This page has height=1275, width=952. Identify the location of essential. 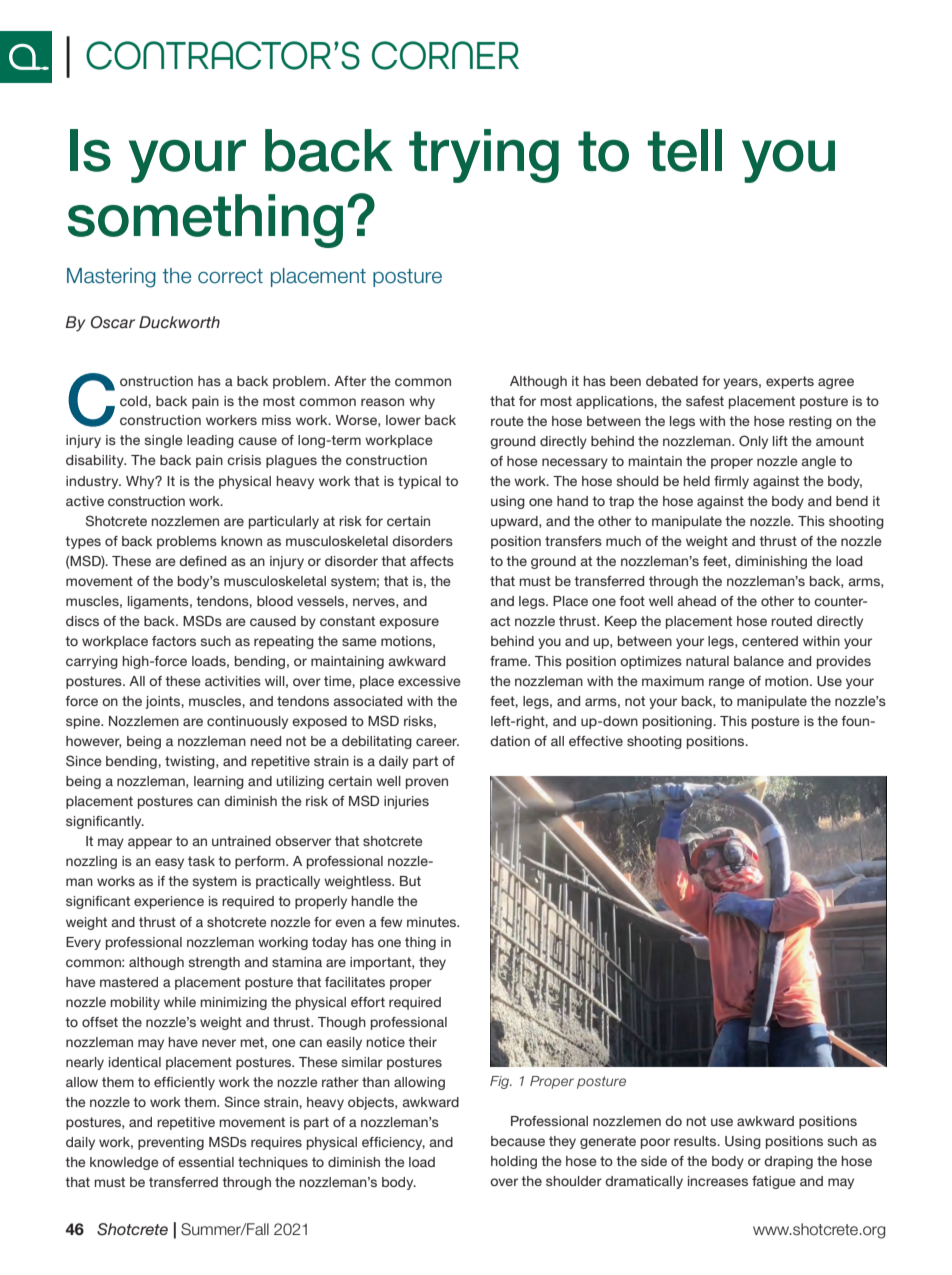
(206, 1162).
